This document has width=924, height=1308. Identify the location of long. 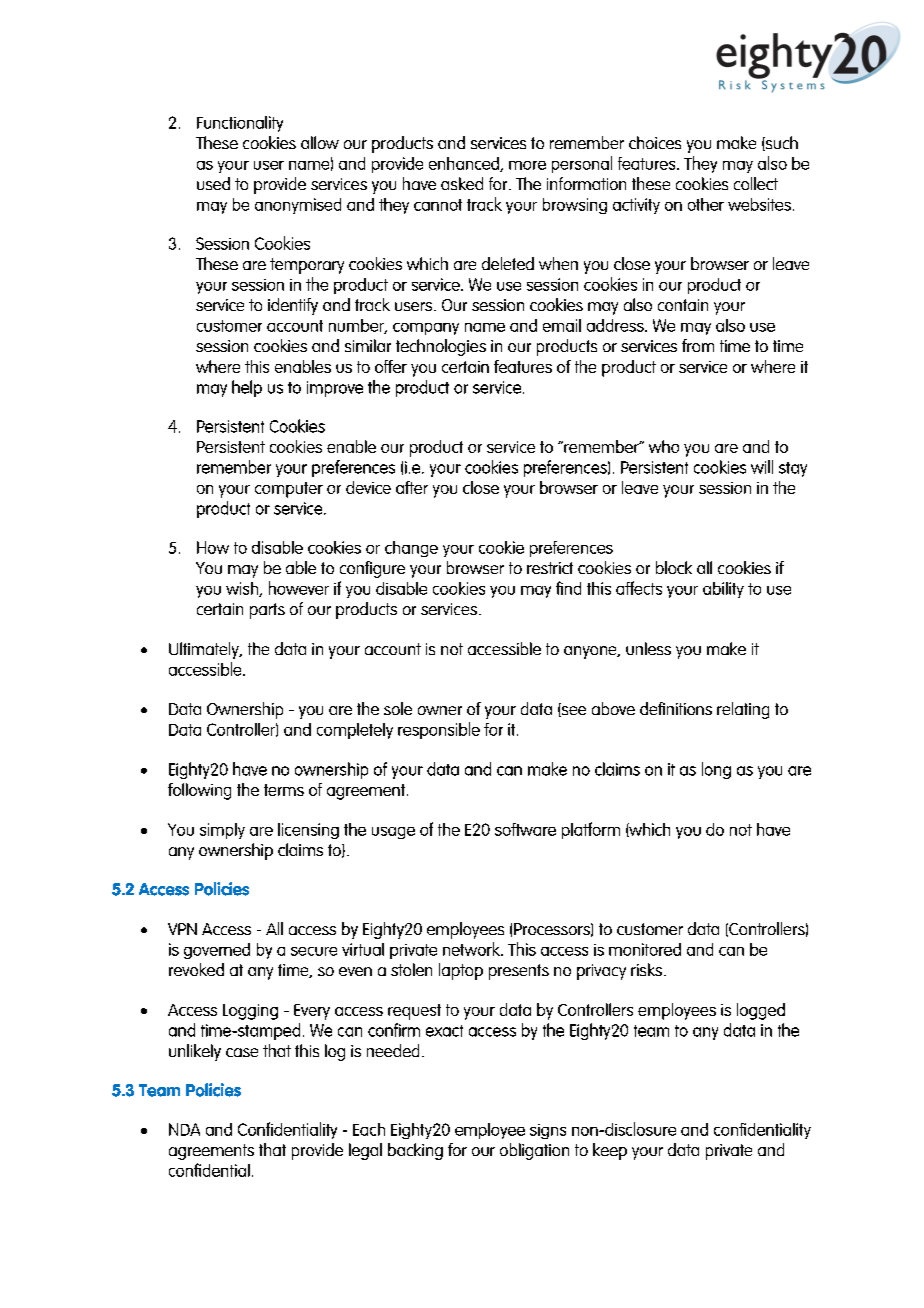
(716, 770).
